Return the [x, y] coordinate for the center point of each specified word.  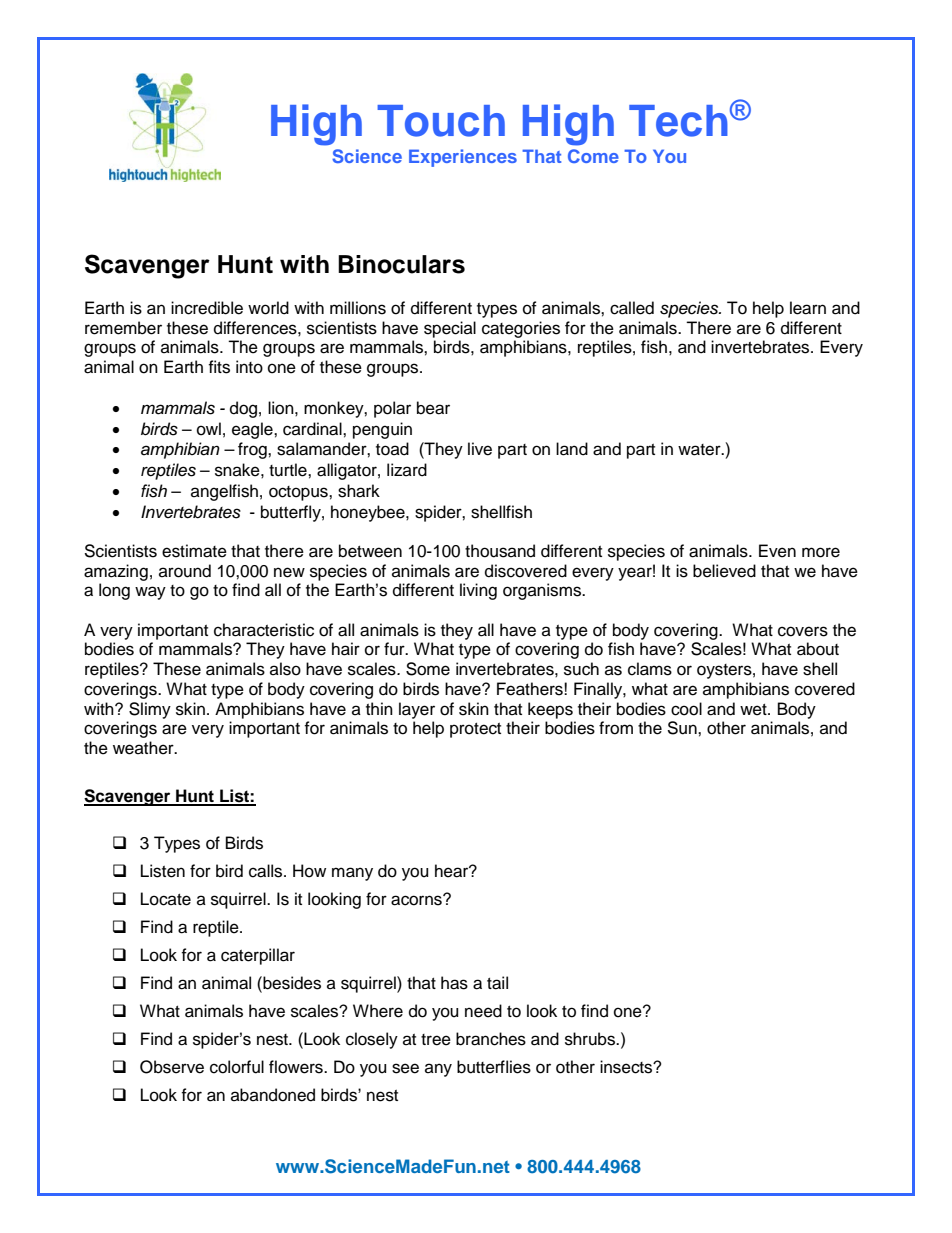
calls [267, 871]
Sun [683, 728]
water [700, 450]
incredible [207, 308]
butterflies [494, 1067]
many [352, 874]
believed [724, 571]
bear [433, 408]
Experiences [463, 158]
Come [593, 156]
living [478, 591]
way [150, 593]
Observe [172, 1067]
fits [219, 367]
